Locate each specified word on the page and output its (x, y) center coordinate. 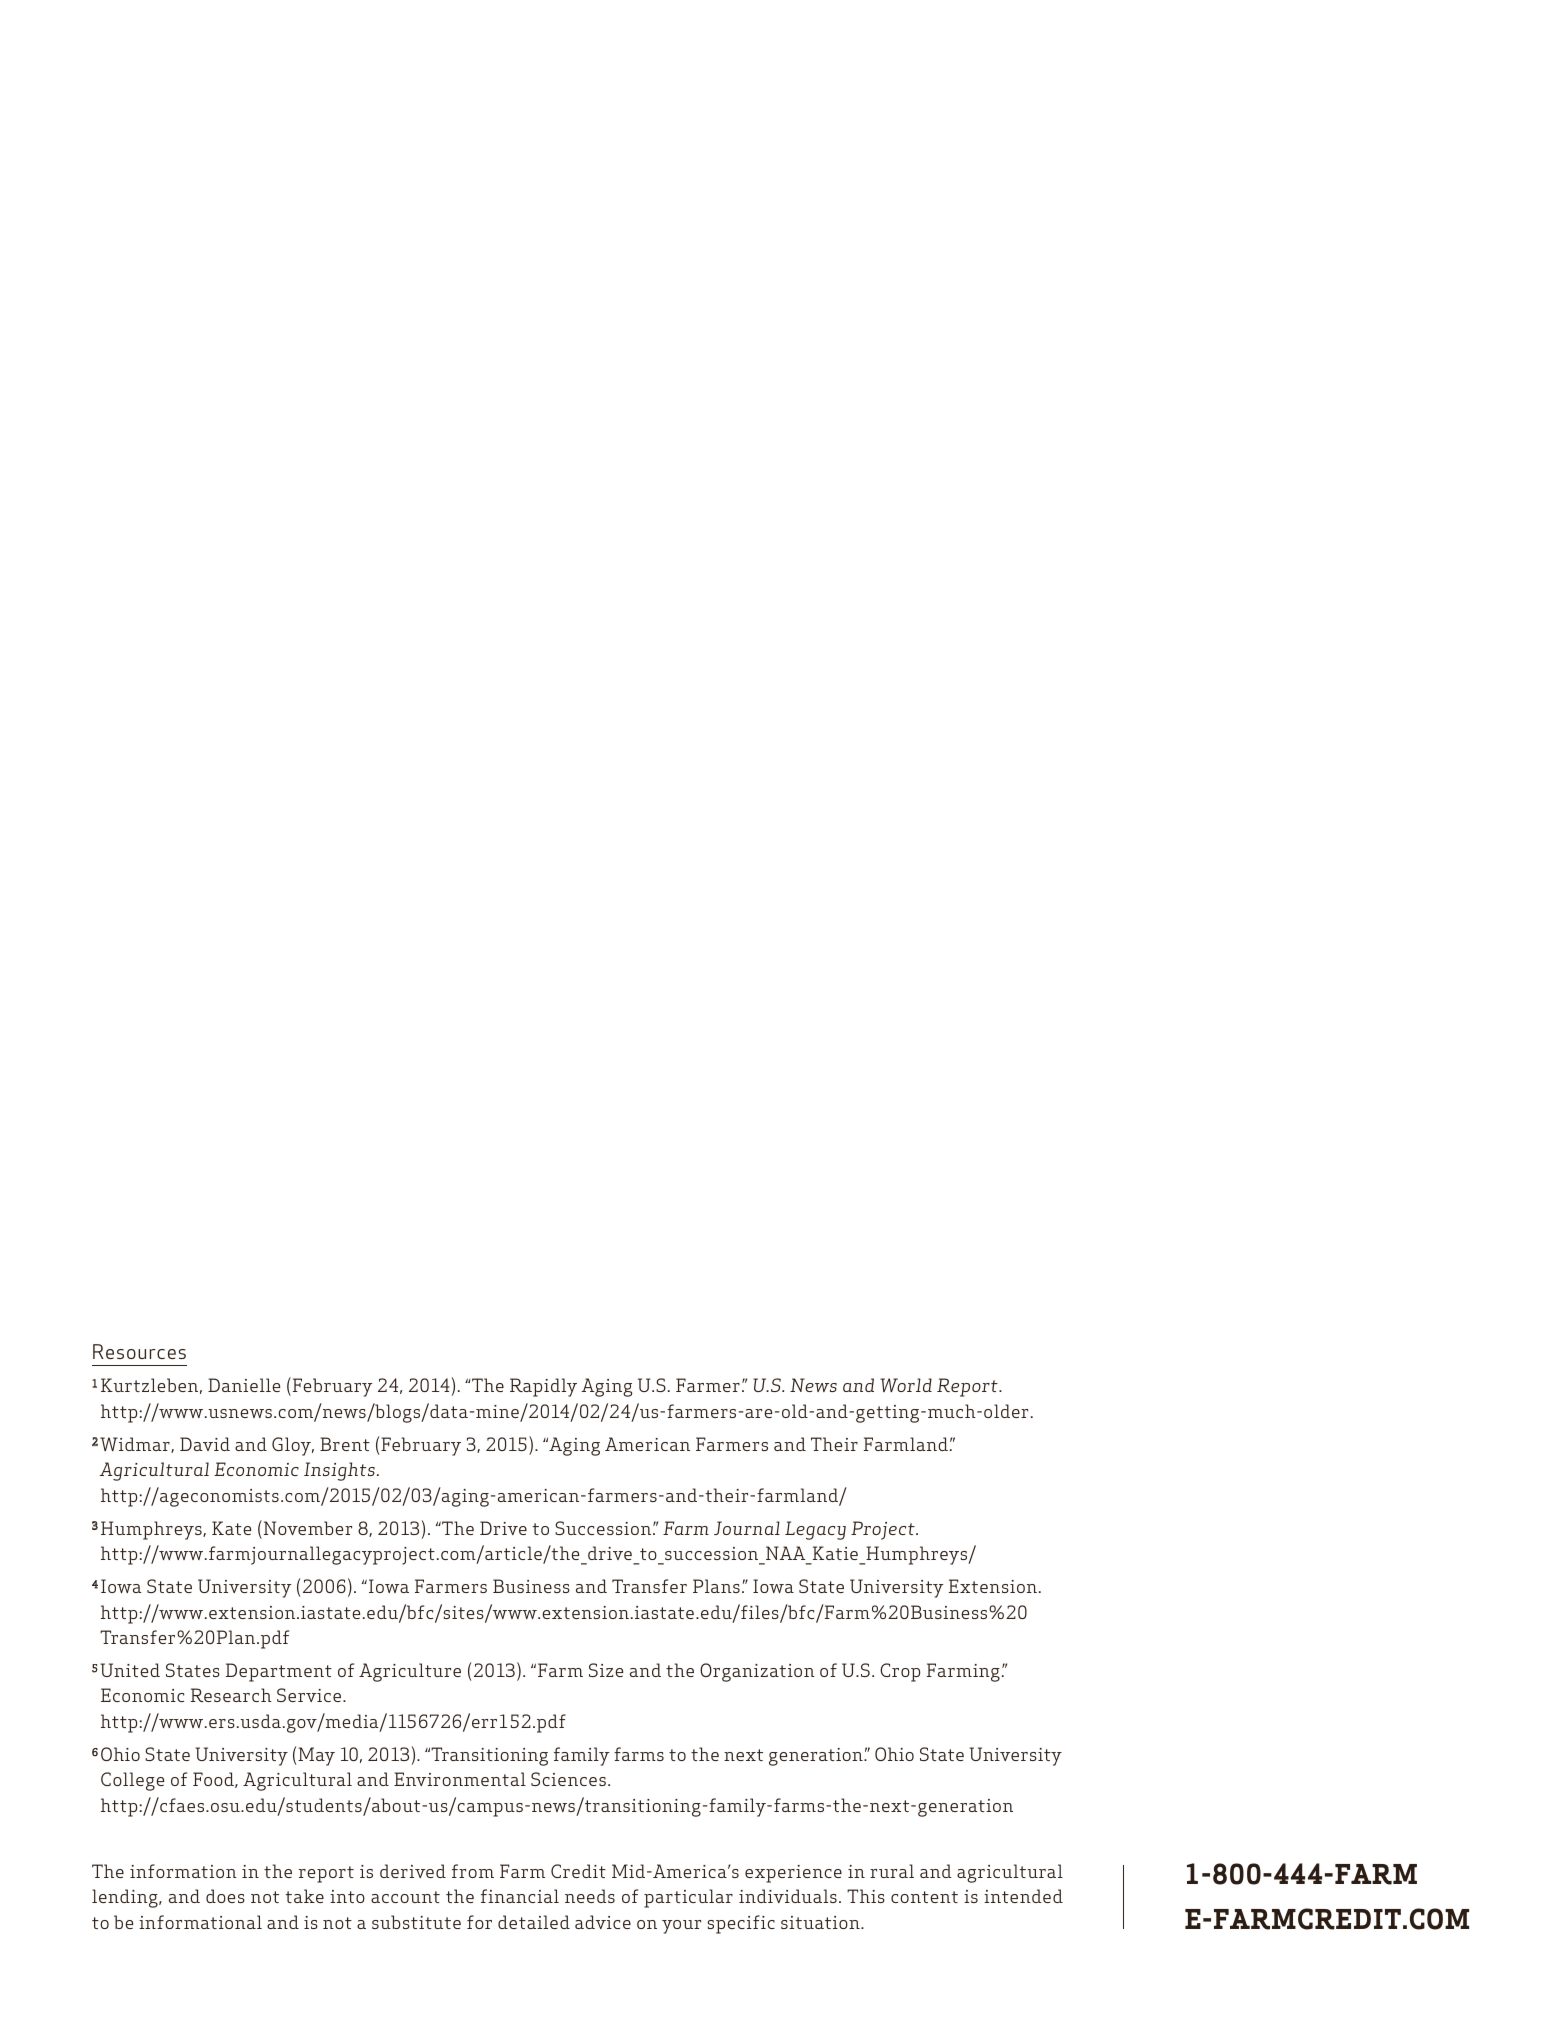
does (225, 1896)
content (924, 1897)
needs (590, 1896)
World (906, 1385)
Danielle (244, 1385)
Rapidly (543, 1387)
